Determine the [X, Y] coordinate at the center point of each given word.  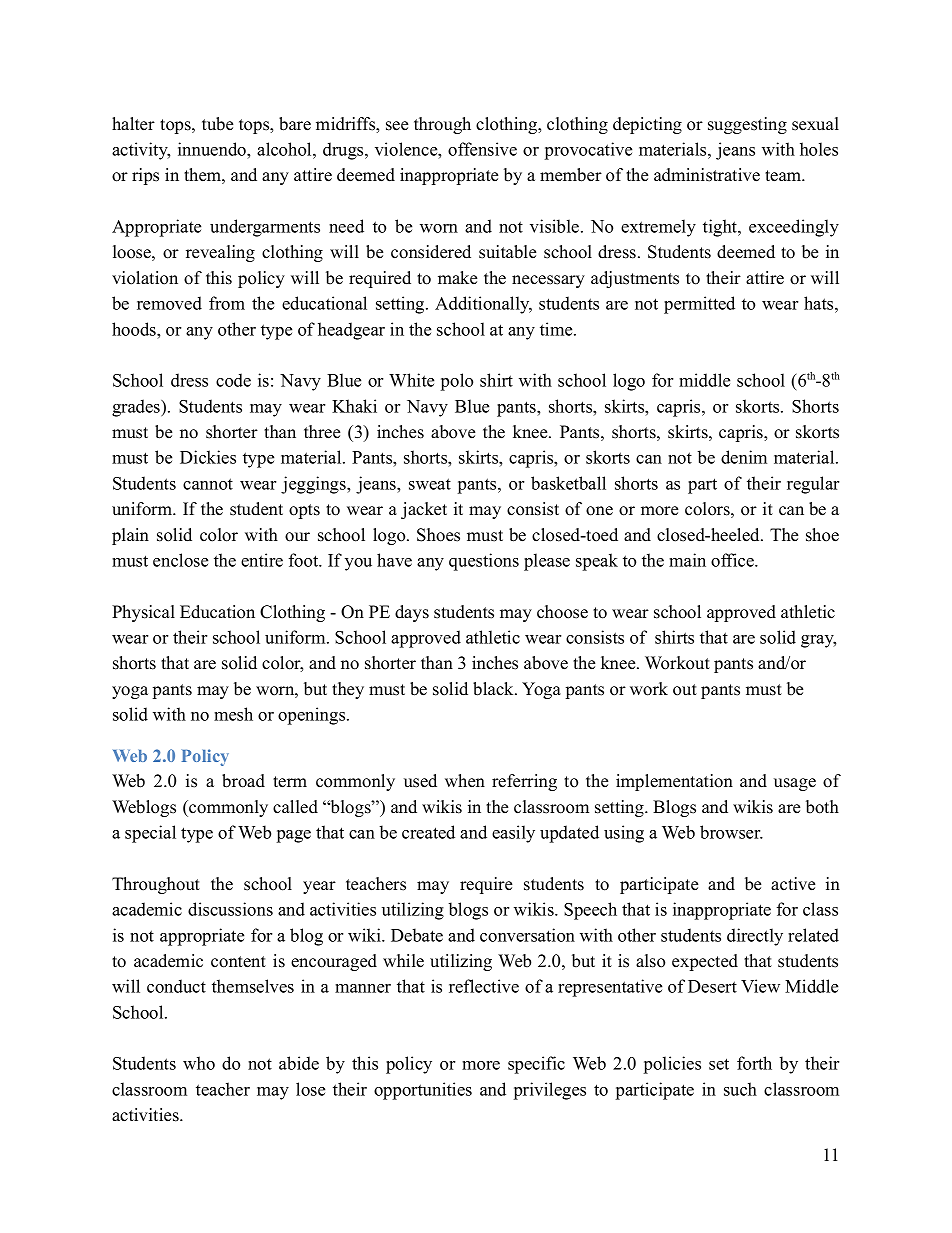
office [733, 560]
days [412, 613]
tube [217, 124]
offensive [482, 149]
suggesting [747, 125]
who [199, 1063]
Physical [143, 613]
